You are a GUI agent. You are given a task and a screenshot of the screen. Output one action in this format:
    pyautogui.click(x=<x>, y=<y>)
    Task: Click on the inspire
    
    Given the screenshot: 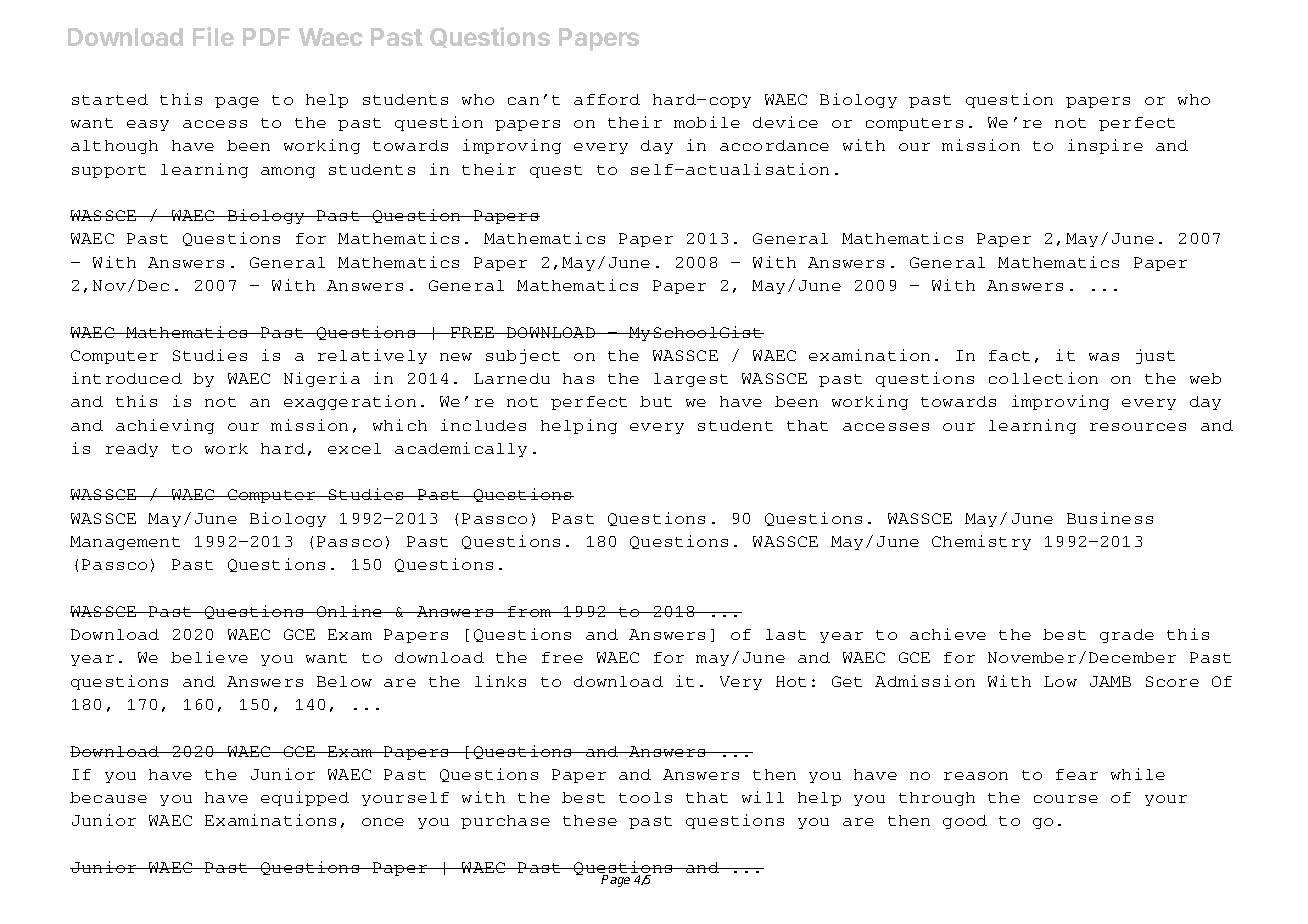 What is the action you would take?
    pyautogui.click(x=1105, y=146)
